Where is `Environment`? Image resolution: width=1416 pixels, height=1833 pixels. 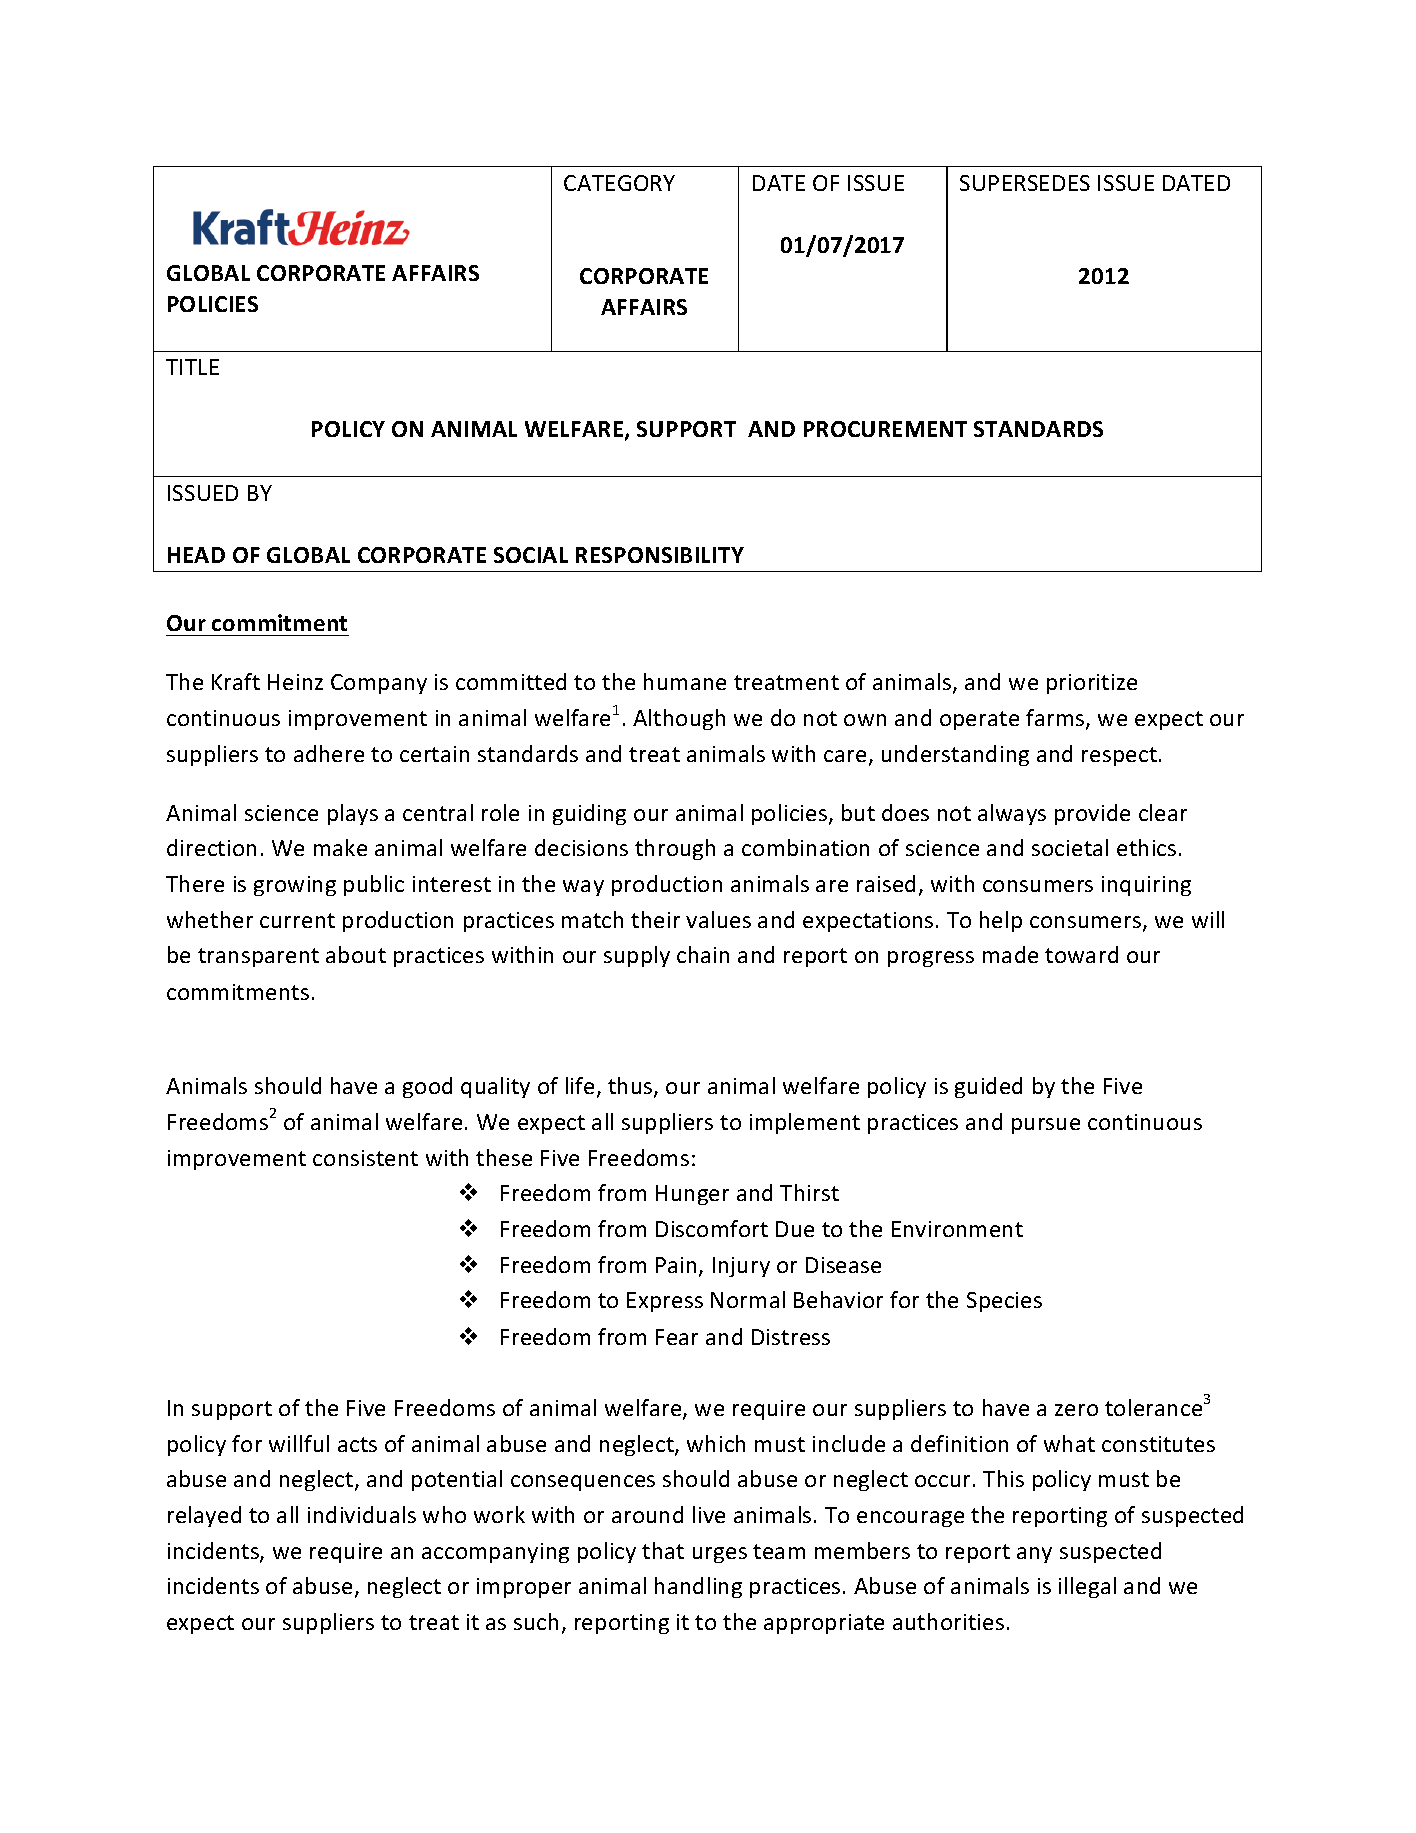
Environment is located at coordinates (957, 1229).
